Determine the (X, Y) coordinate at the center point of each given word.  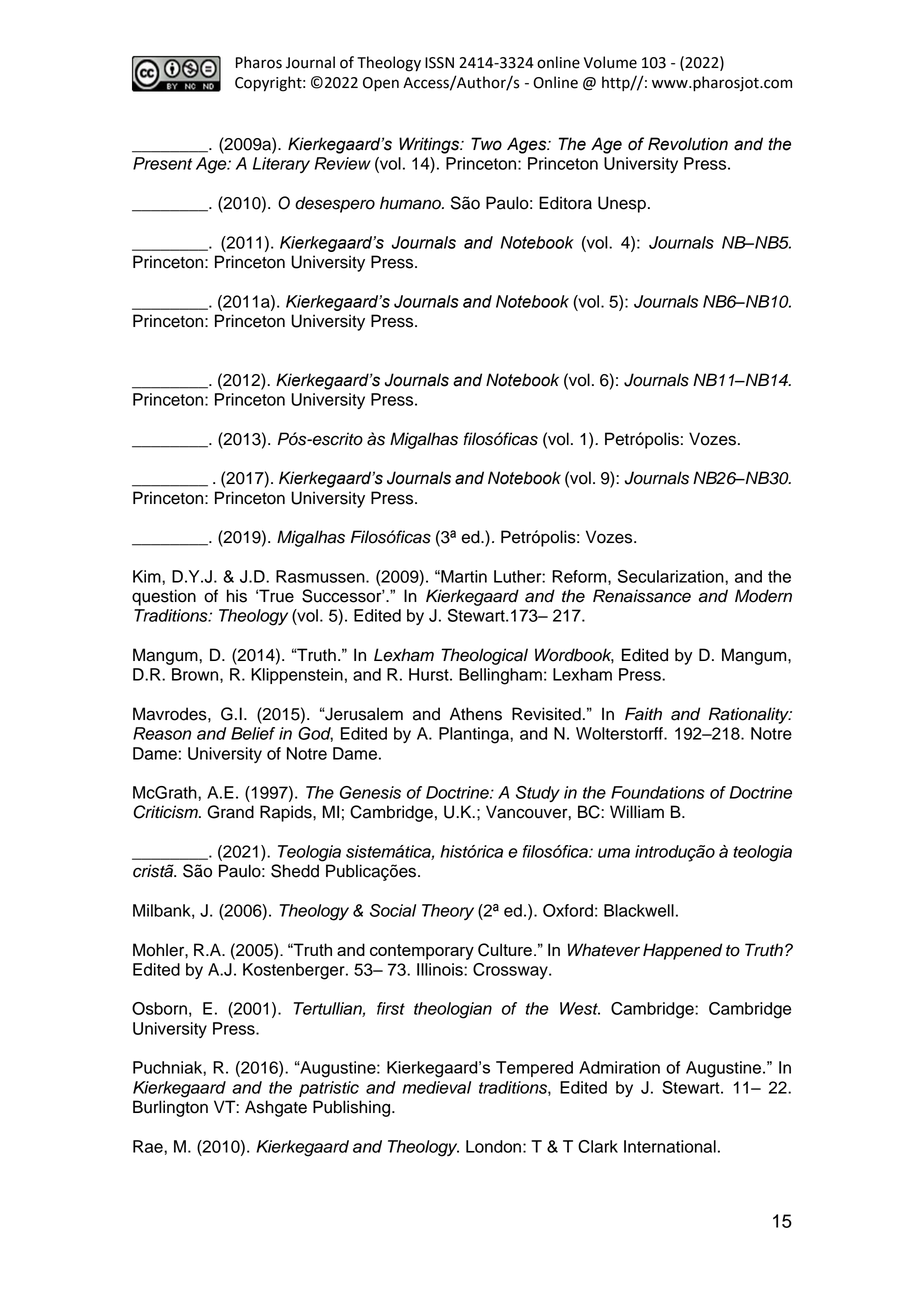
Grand (230, 812)
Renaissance (642, 596)
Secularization (672, 576)
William (637, 812)
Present (162, 163)
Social (393, 910)
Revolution (688, 144)
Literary (281, 165)
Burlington (170, 1108)
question (164, 597)
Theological (484, 656)
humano (411, 203)
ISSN (439, 63)
